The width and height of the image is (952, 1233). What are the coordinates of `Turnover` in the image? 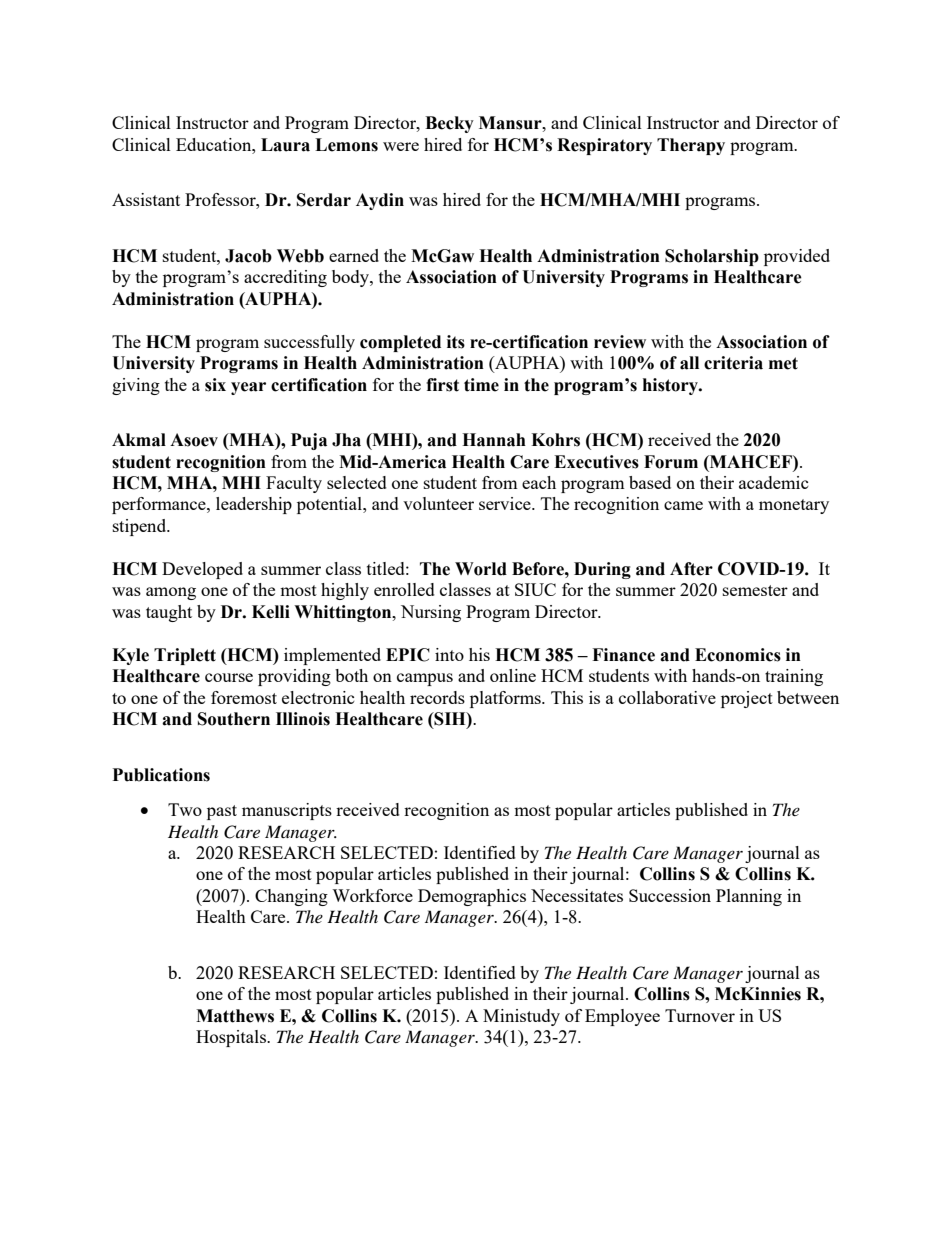 It's located at (700, 1015).
